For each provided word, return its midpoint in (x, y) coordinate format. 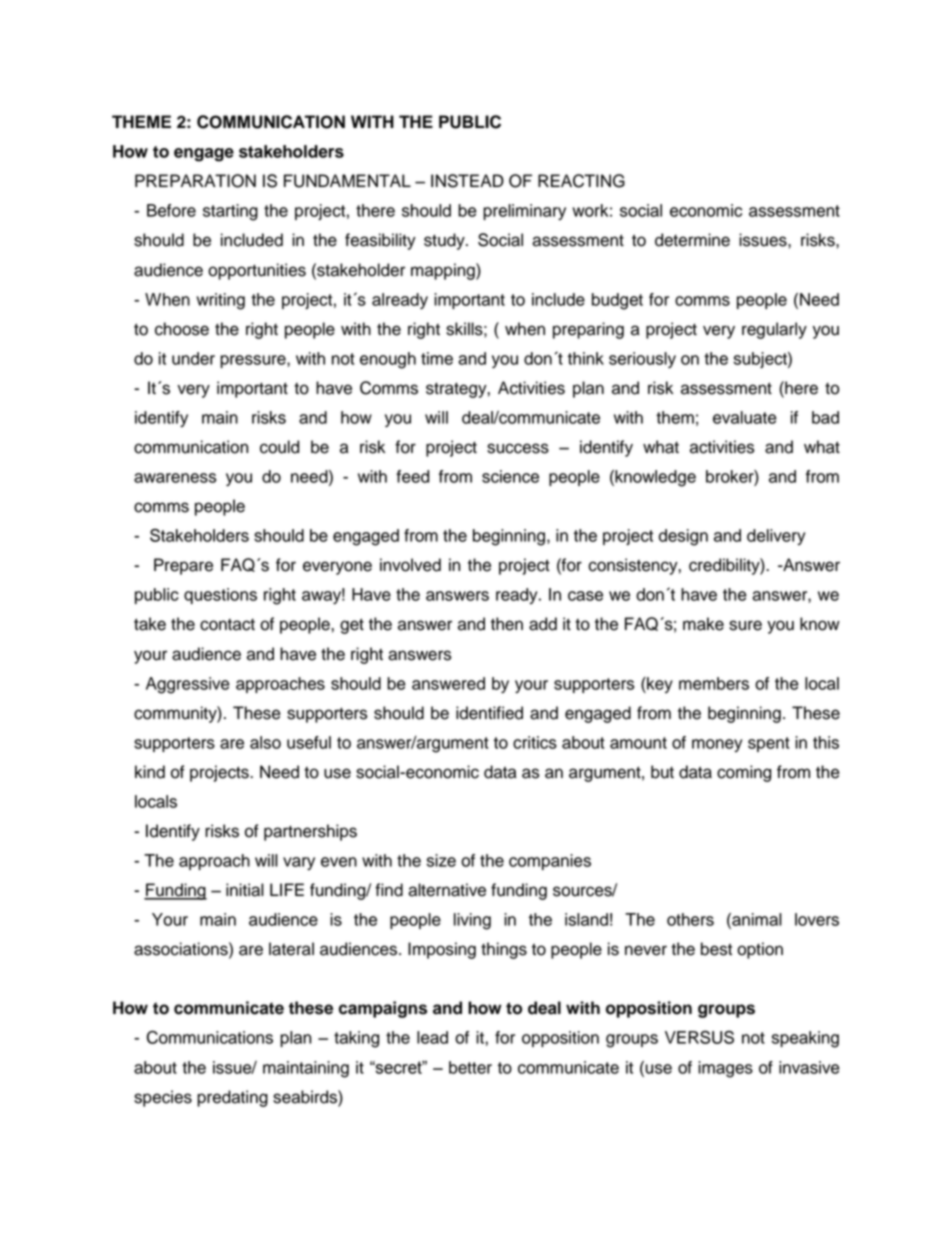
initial (245, 890)
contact (227, 625)
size (441, 860)
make (703, 624)
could (279, 447)
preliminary (524, 212)
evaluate (745, 417)
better (470, 1067)
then (507, 624)
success (518, 448)
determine (692, 240)
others (690, 919)
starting (230, 212)
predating (232, 1098)
